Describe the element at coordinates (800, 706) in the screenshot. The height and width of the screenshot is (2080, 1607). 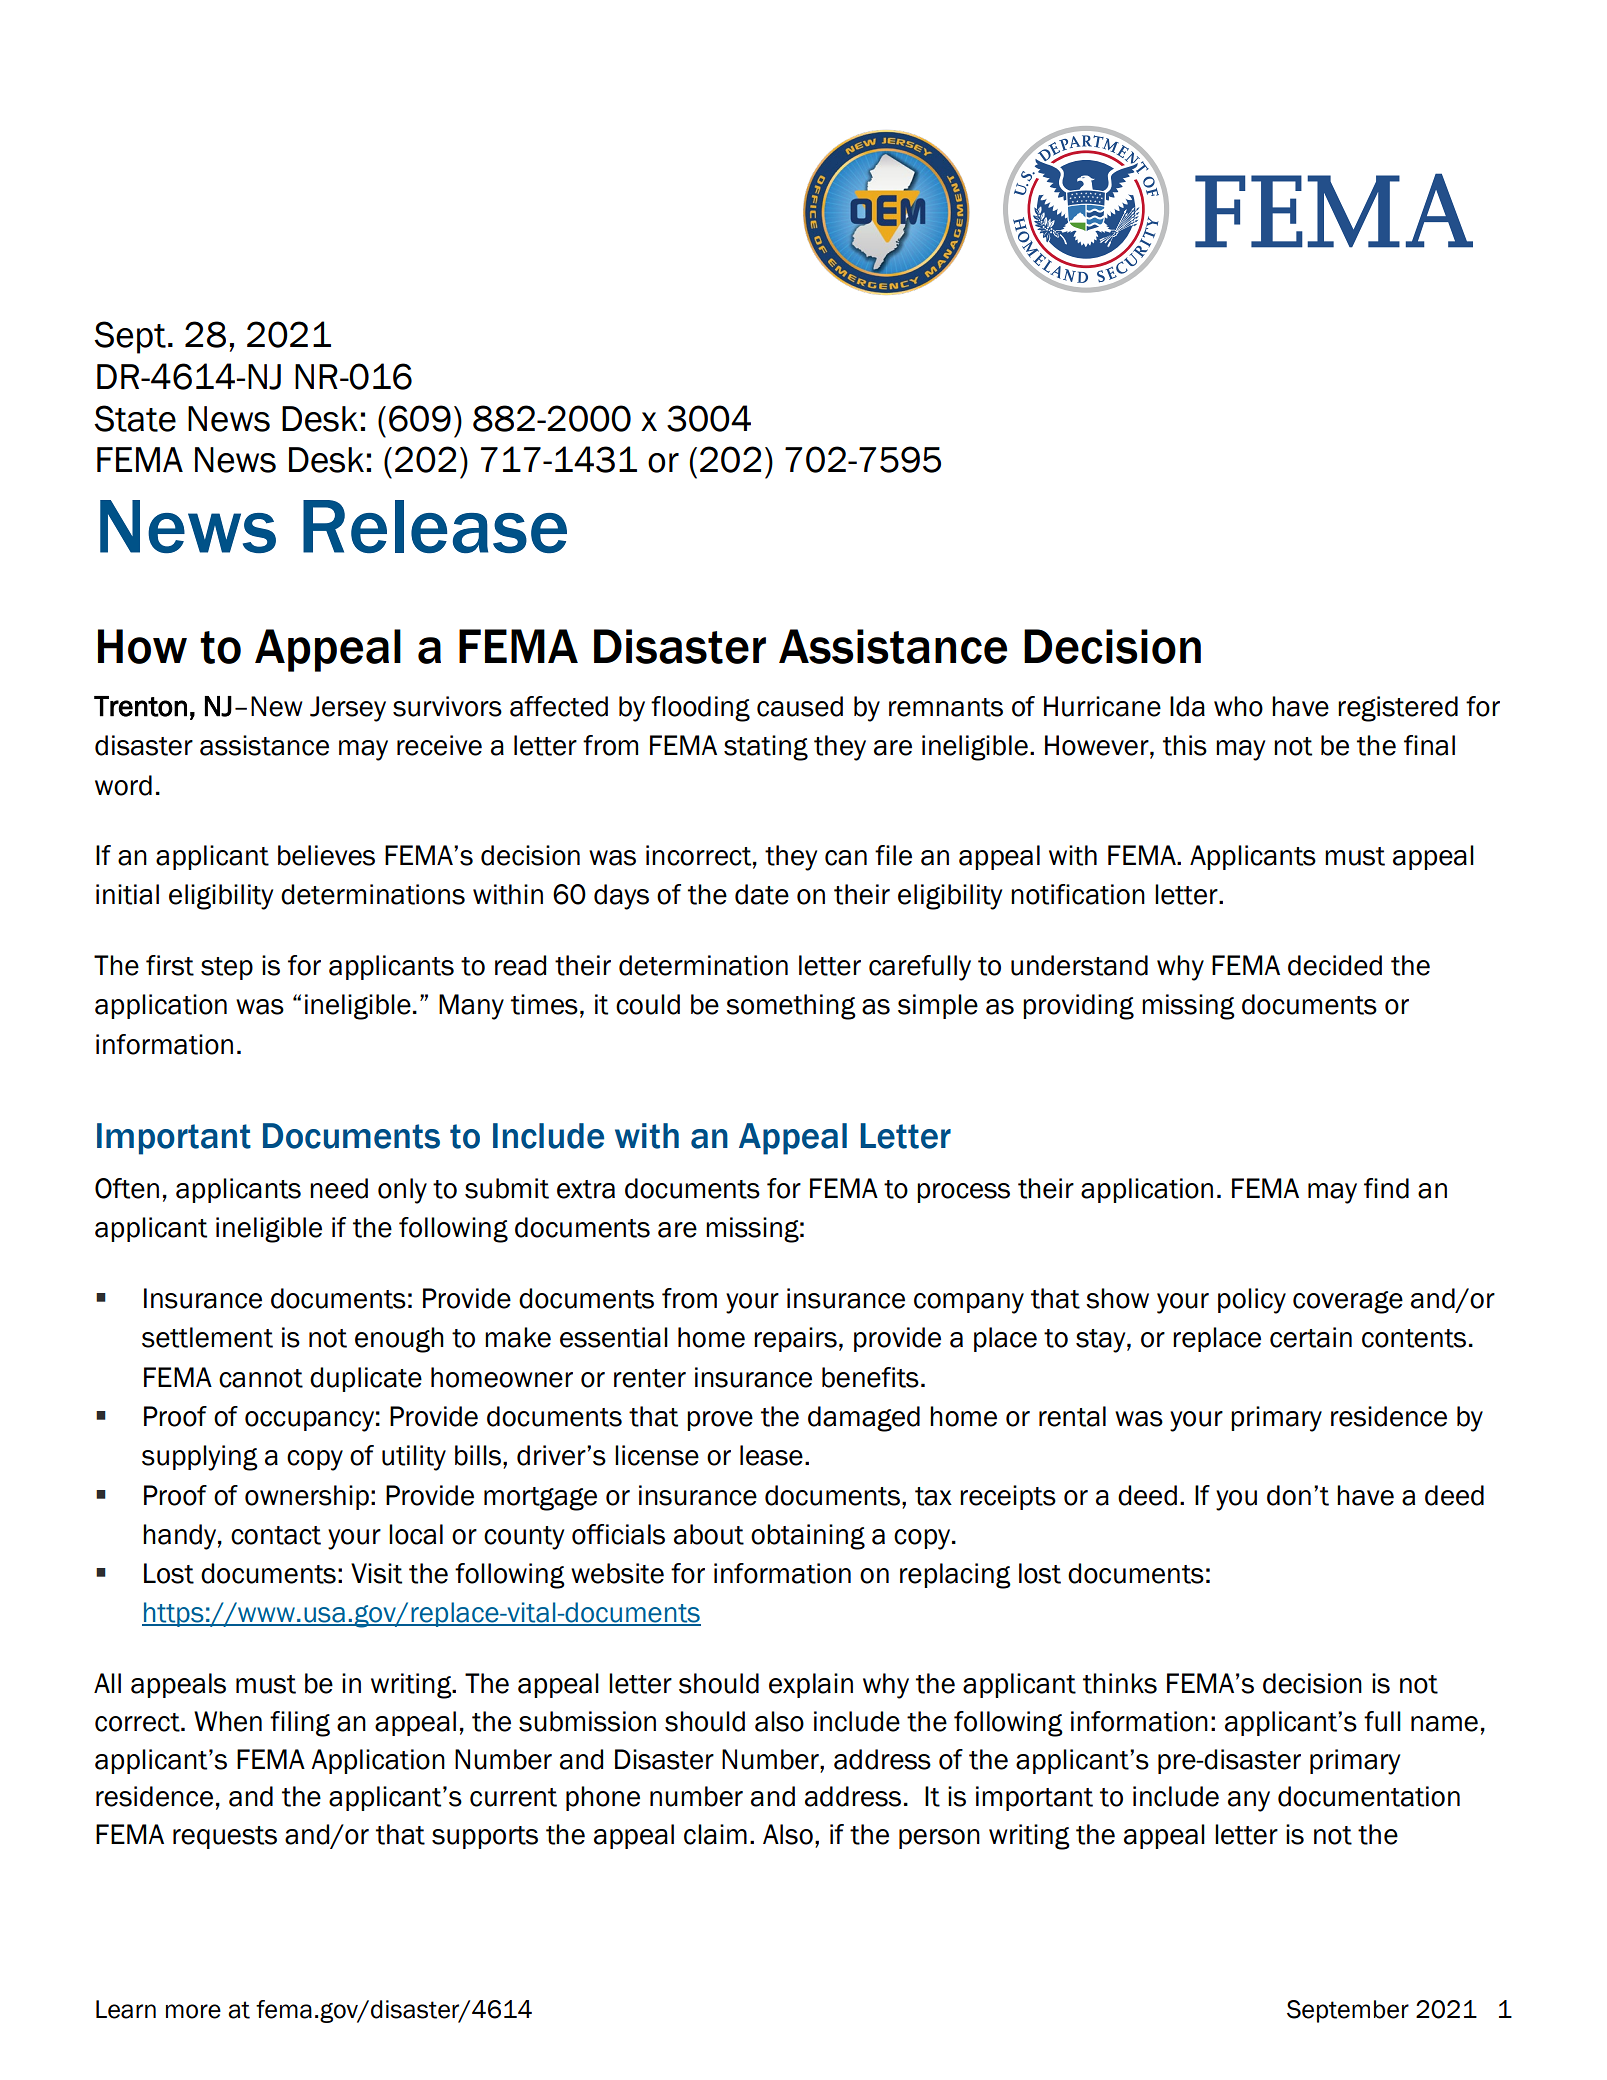
I see `caused` at that location.
